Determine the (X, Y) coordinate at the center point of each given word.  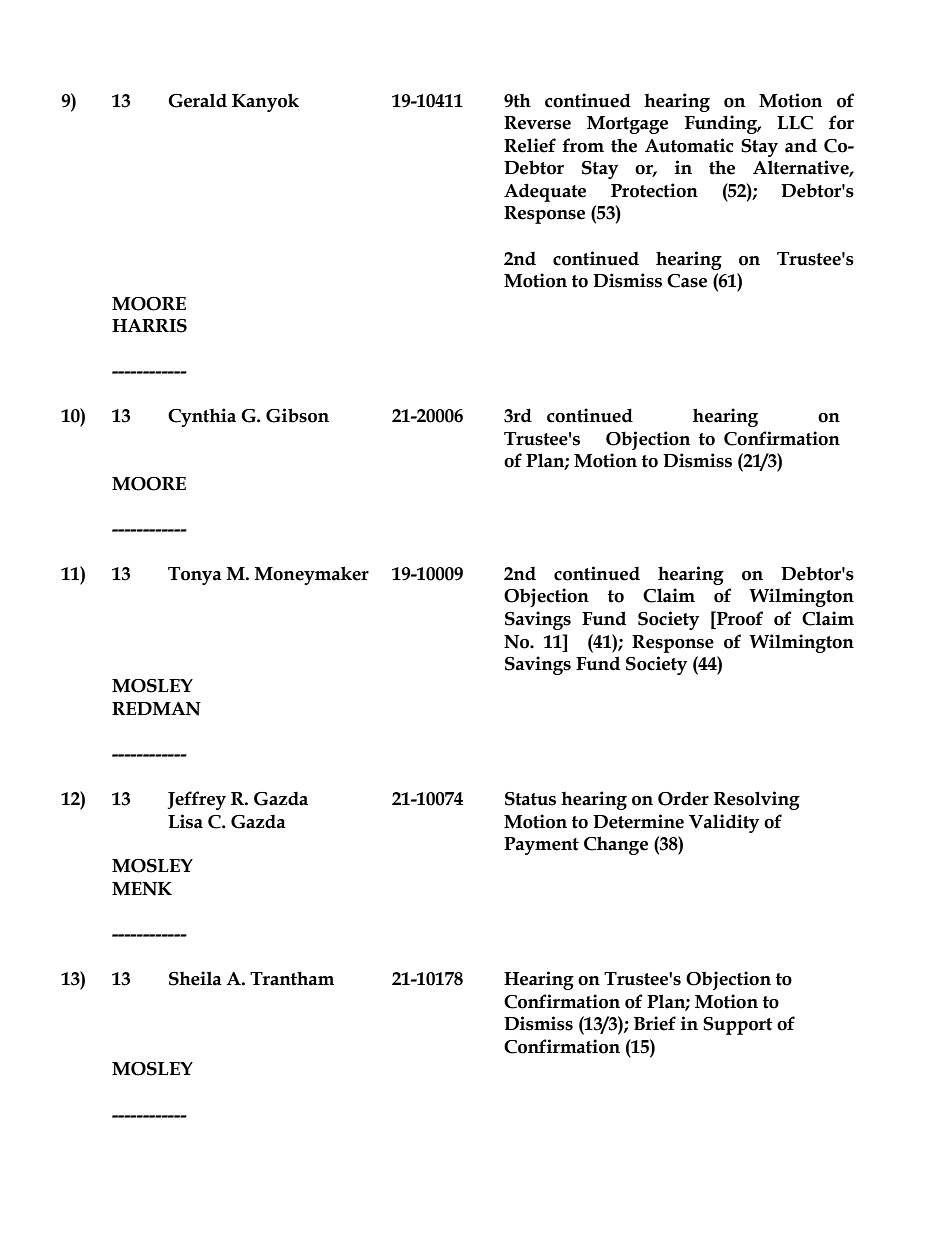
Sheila (195, 978)
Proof (739, 618)
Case (687, 281)
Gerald (197, 100)
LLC (795, 123)
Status (530, 799)
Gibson (297, 415)
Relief (530, 145)
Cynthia (202, 417)
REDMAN (156, 709)
